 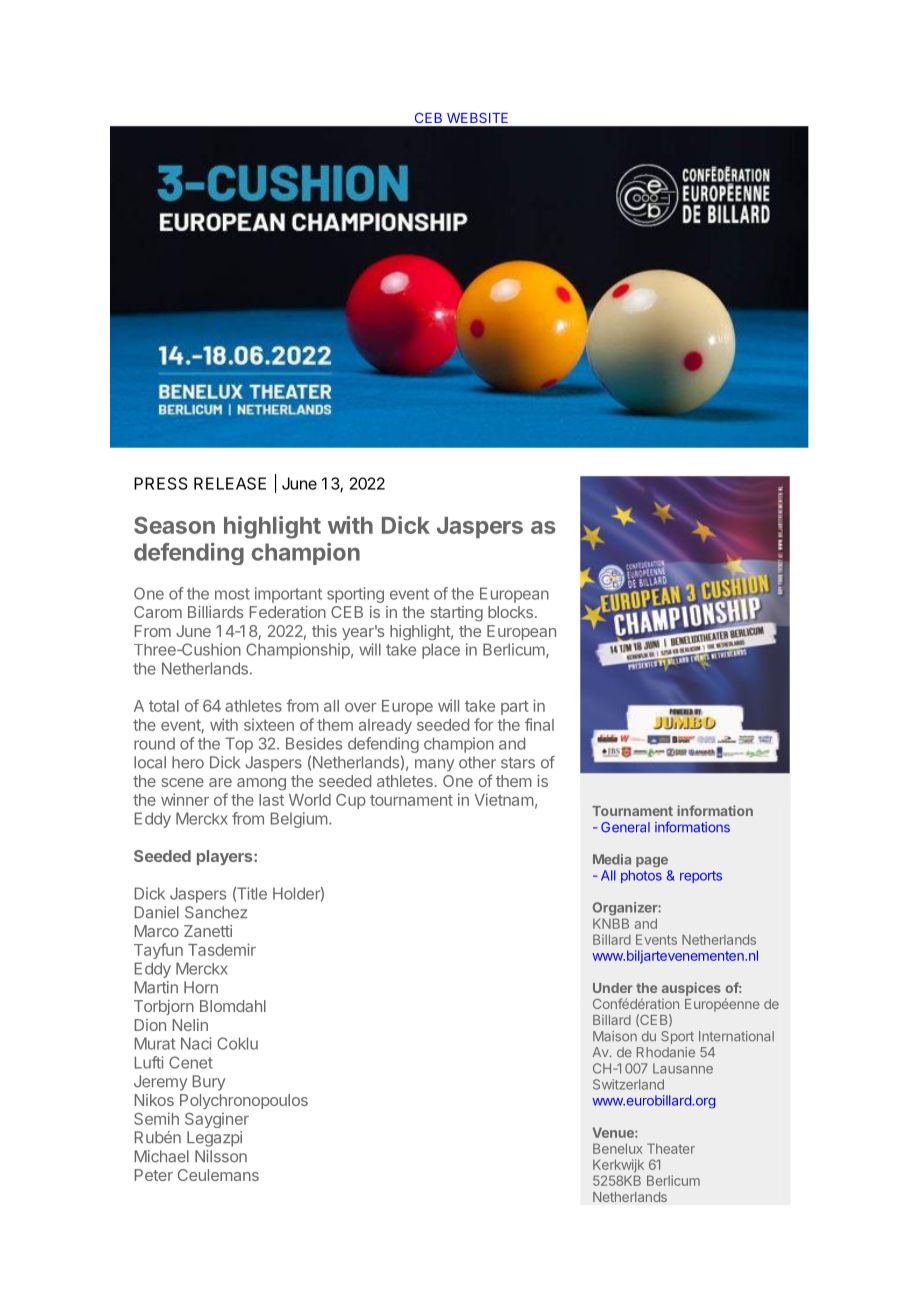 What do you see at coordinates (671, 1148) in the image?
I see `Theater` at bounding box center [671, 1148].
